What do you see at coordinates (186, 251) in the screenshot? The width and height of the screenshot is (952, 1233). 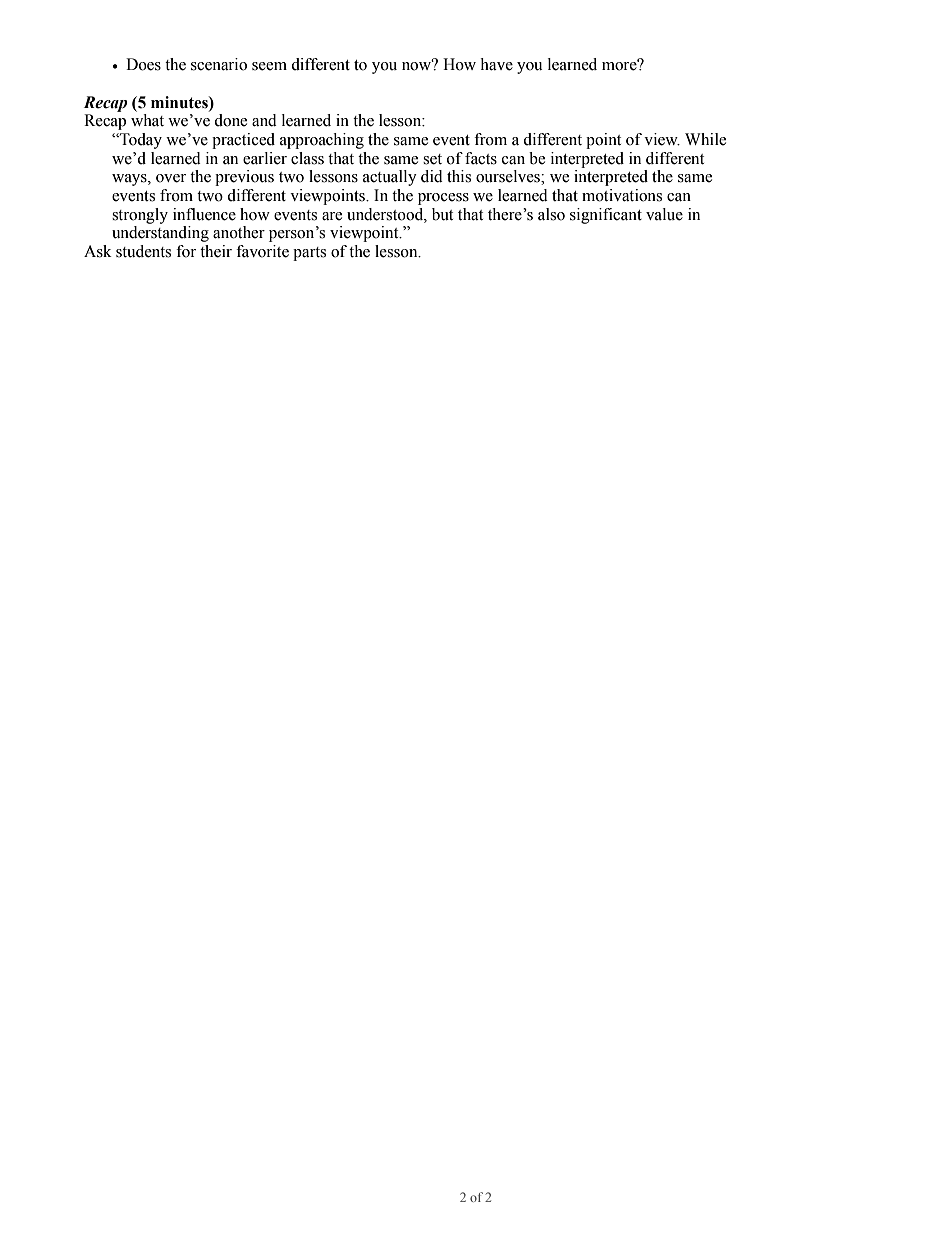 I see `for` at bounding box center [186, 251].
